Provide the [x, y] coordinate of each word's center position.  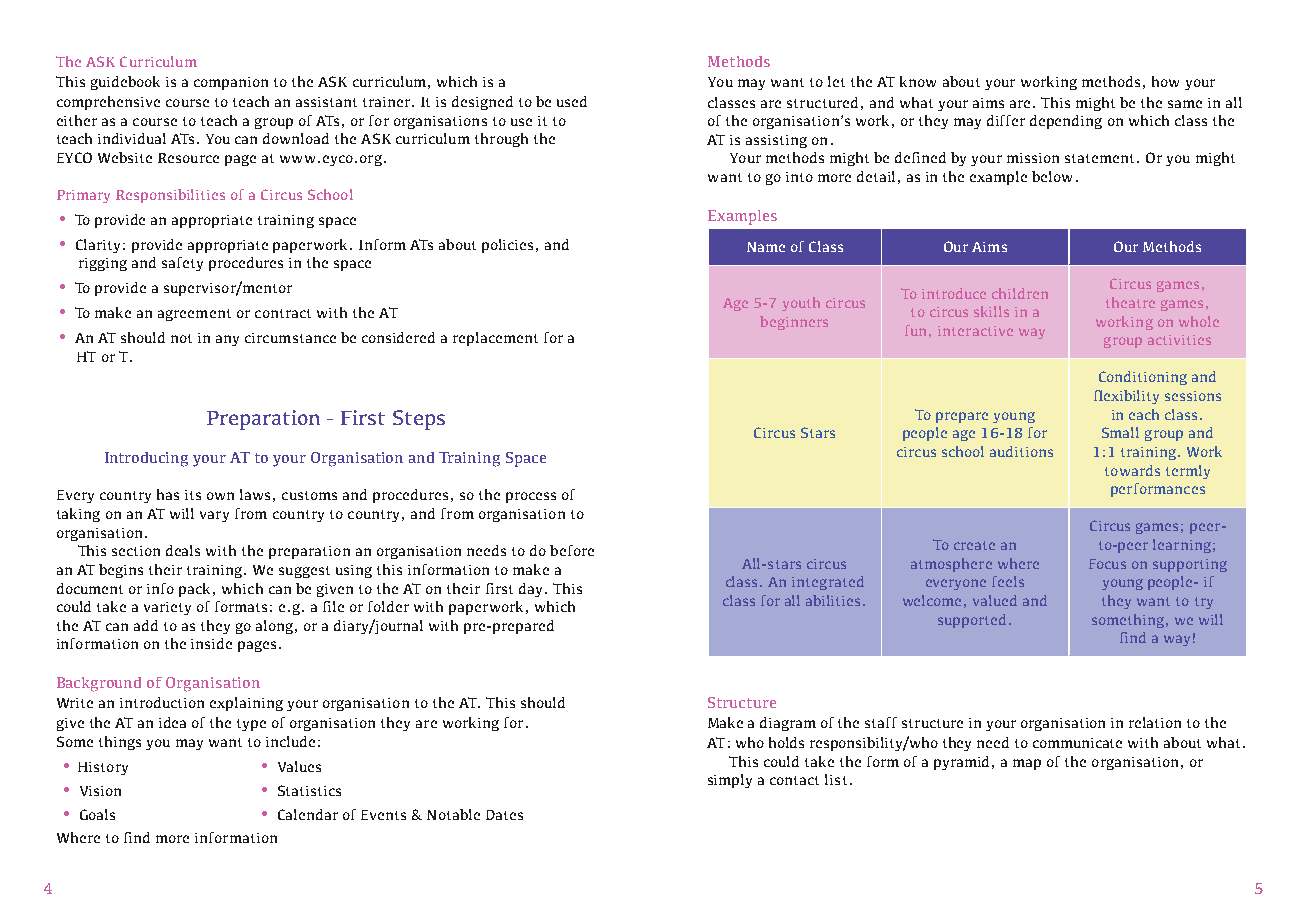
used [572, 101]
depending [1066, 122]
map [1027, 764]
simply [730, 781]
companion [231, 83]
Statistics [309, 790]
